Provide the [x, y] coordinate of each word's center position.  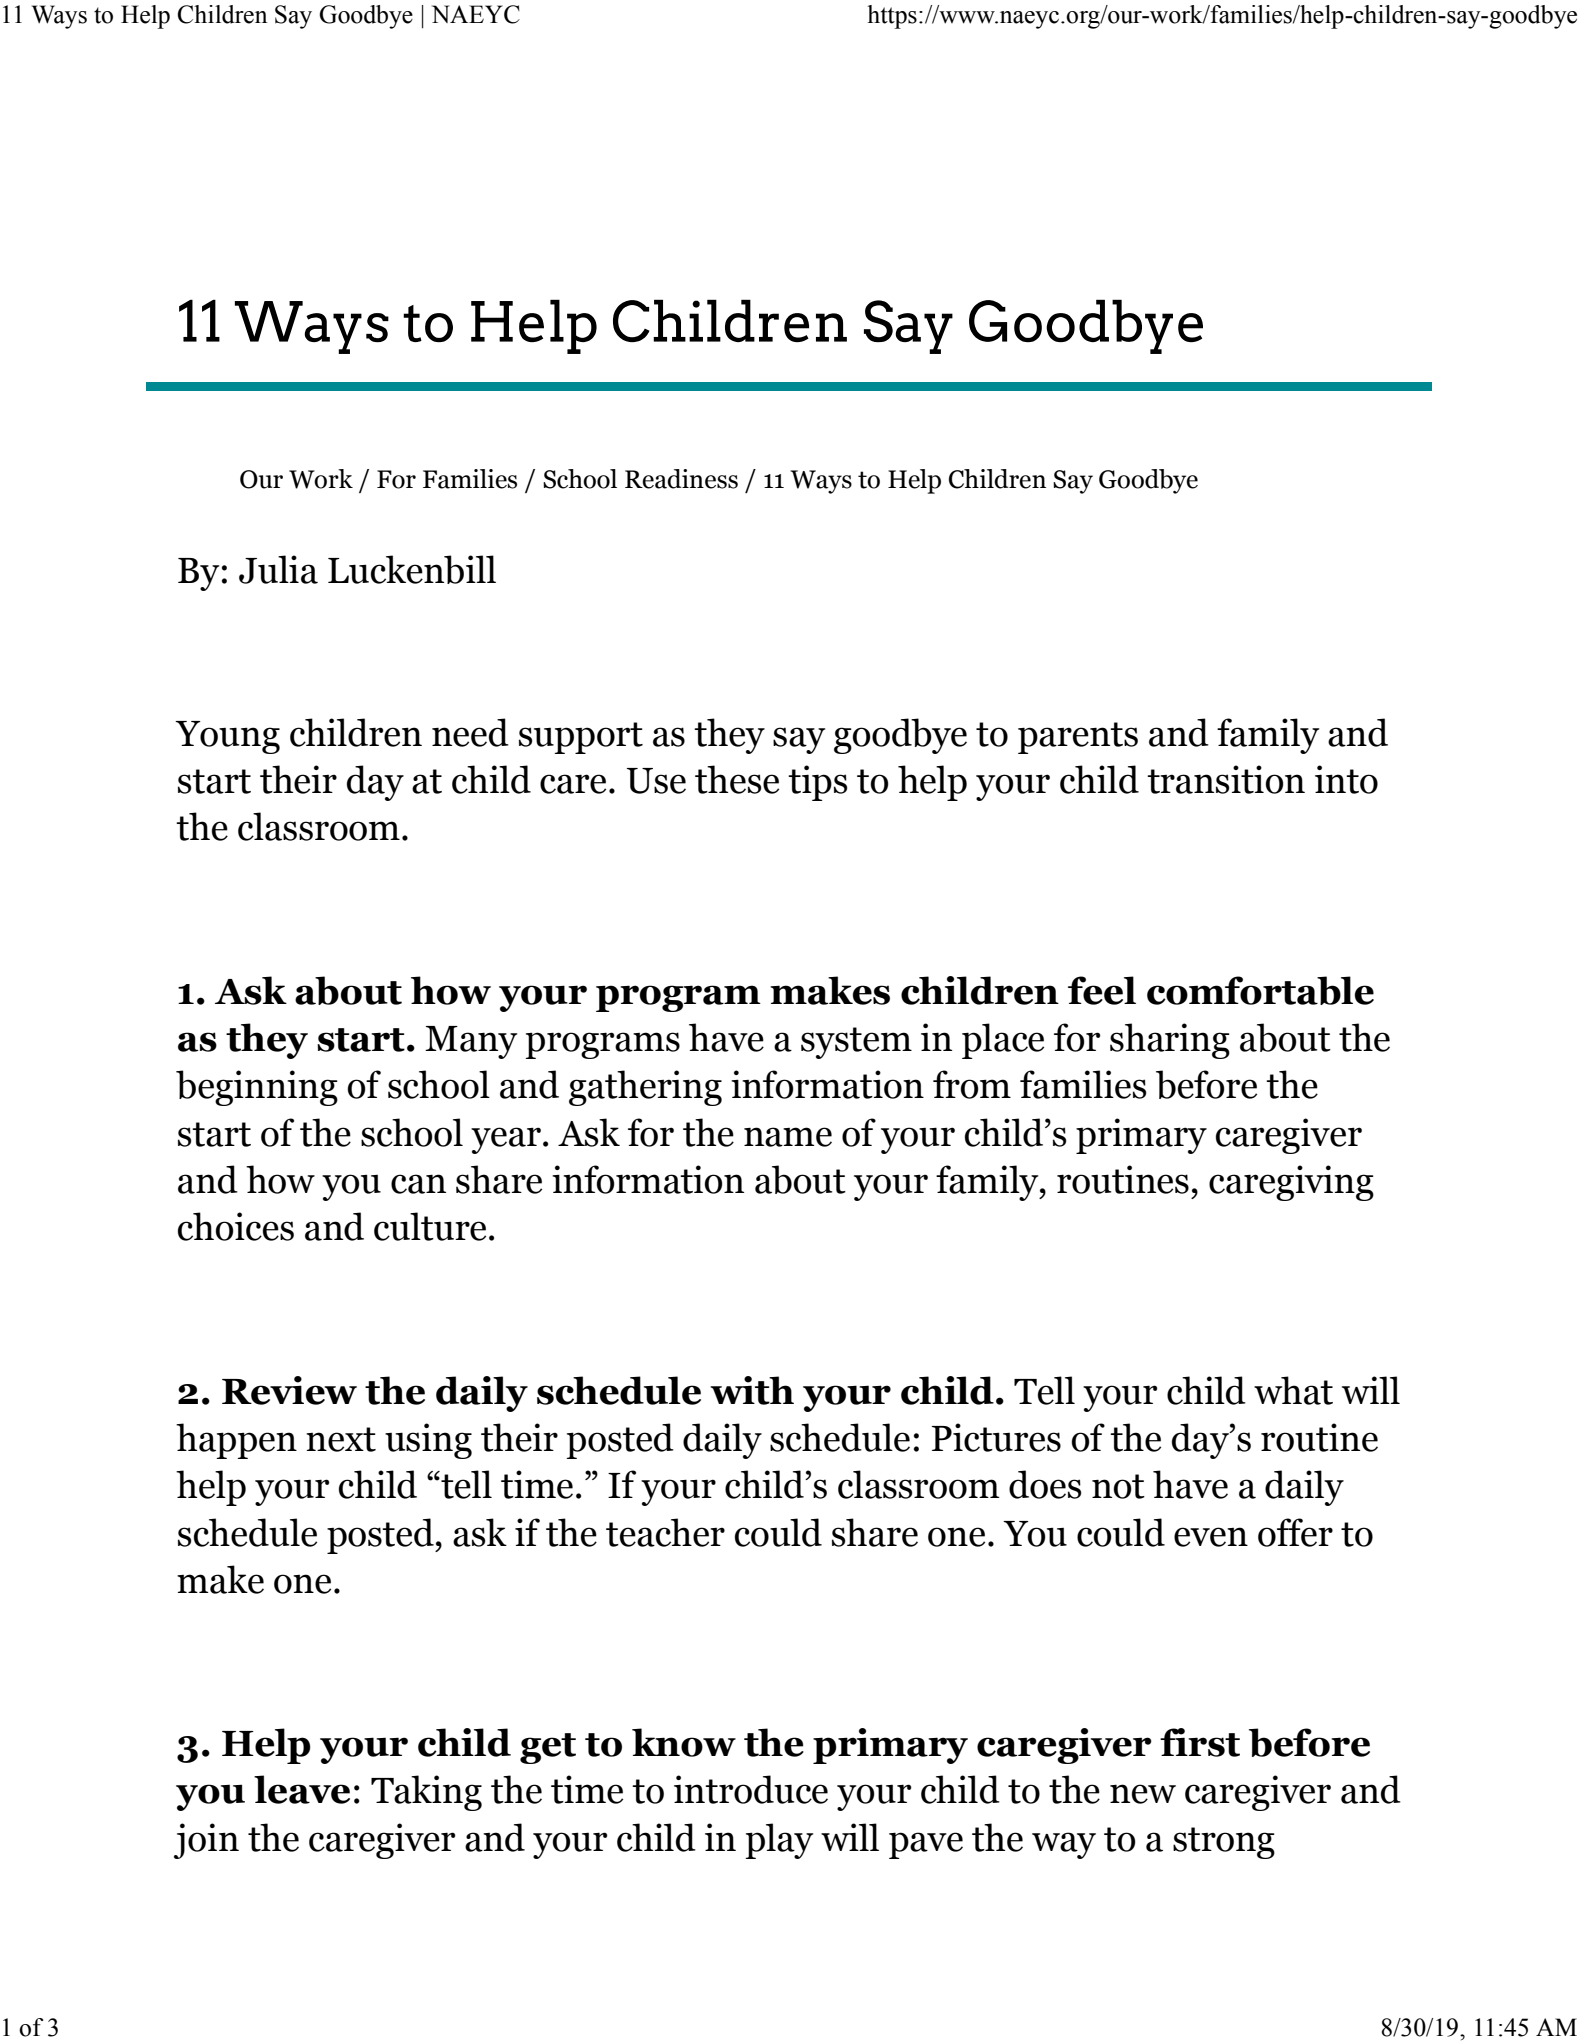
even [1211, 1537]
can [418, 1184]
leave [302, 1789]
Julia [278, 569]
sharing [1170, 1041]
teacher [665, 1532]
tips [817, 783]
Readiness [681, 479]
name [788, 1137]
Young [227, 737]
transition [1226, 779]
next [341, 1439]
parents [1078, 738]
